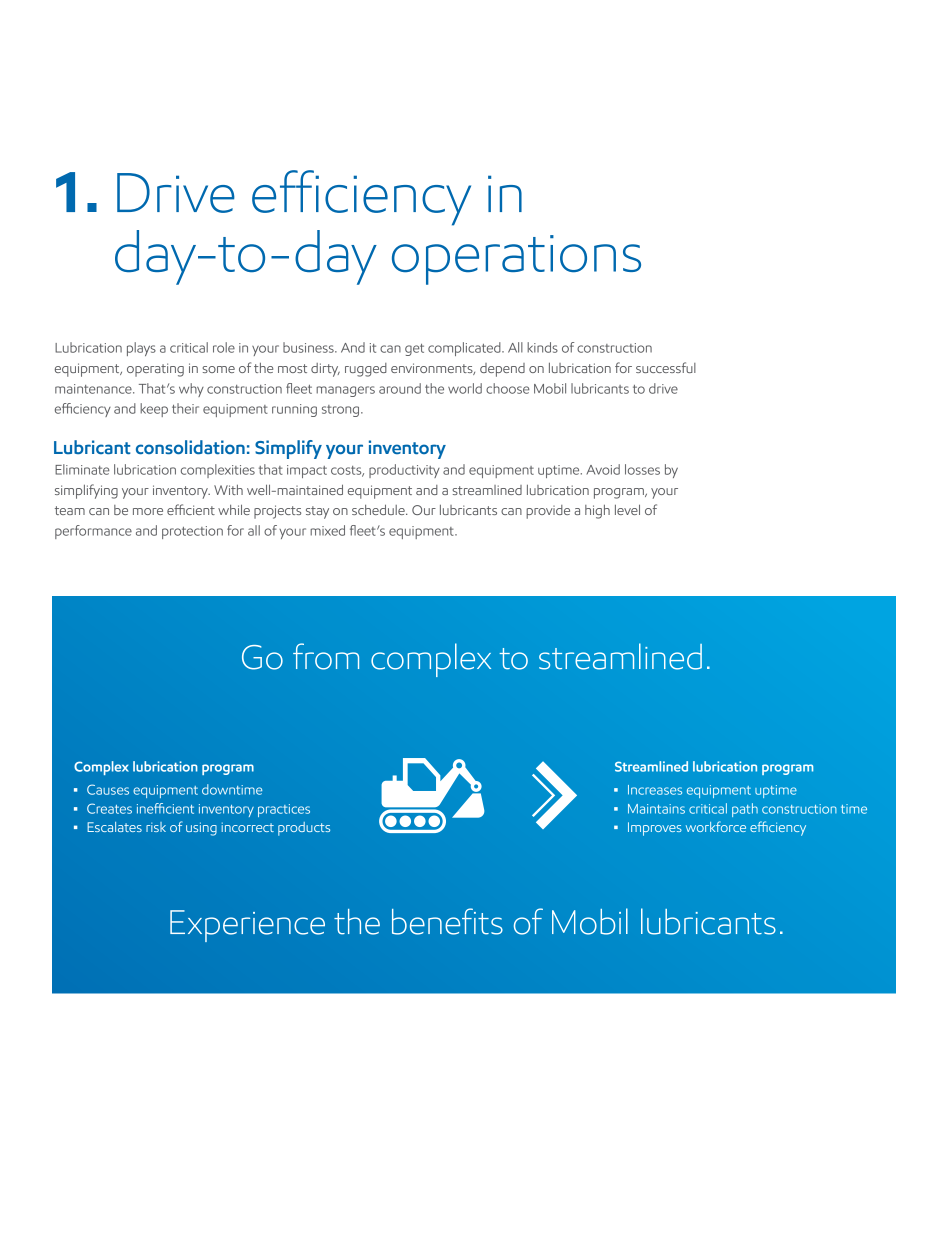 The width and height of the screenshot is (952, 1240). What do you see at coordinates (516, 260) in the screenshot?
I see `operations` at bounding box center [516, 260].
